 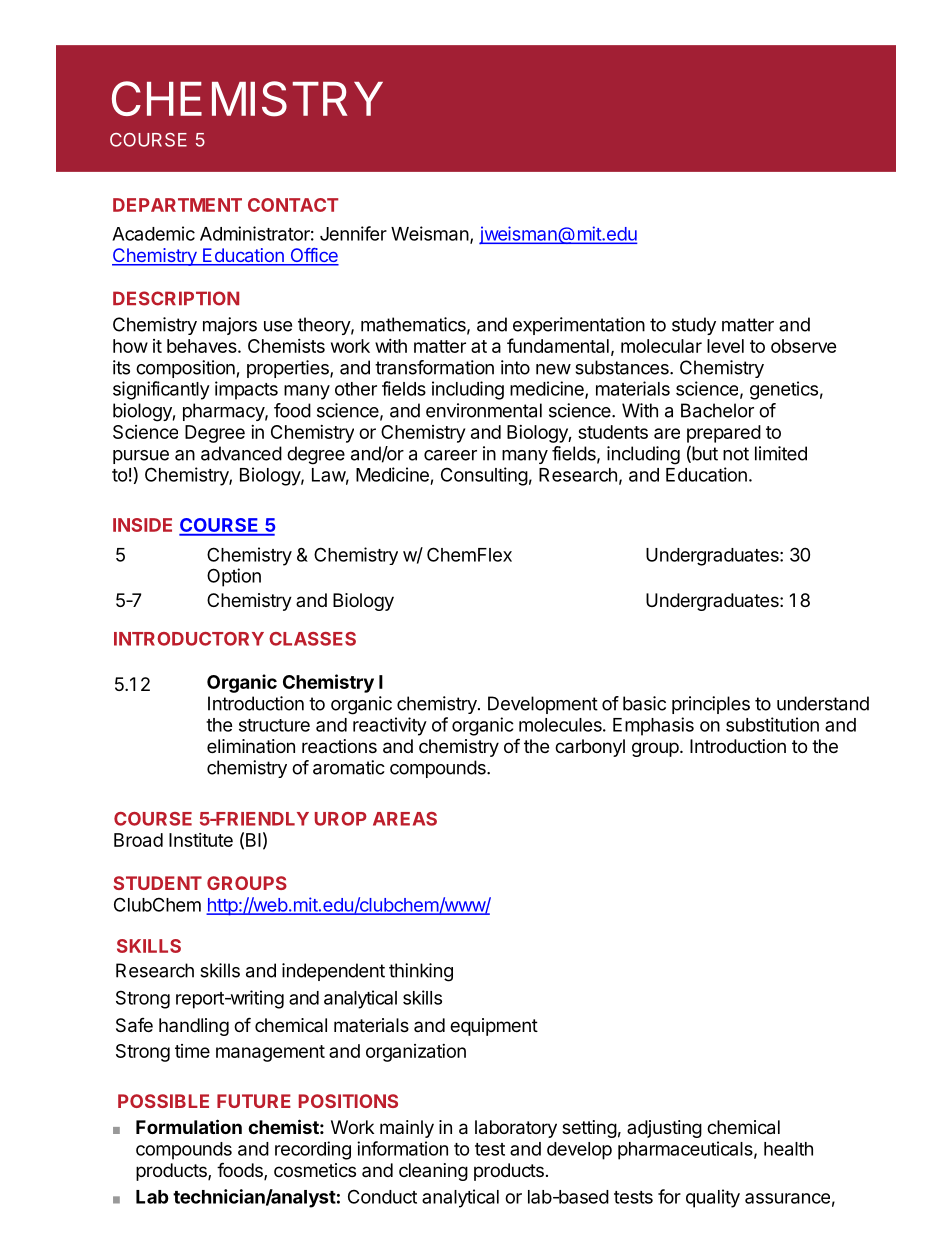 What do you see at coordinates (390, 726) in the image?
I see `reactivity` at bounding box center [390, 726].
